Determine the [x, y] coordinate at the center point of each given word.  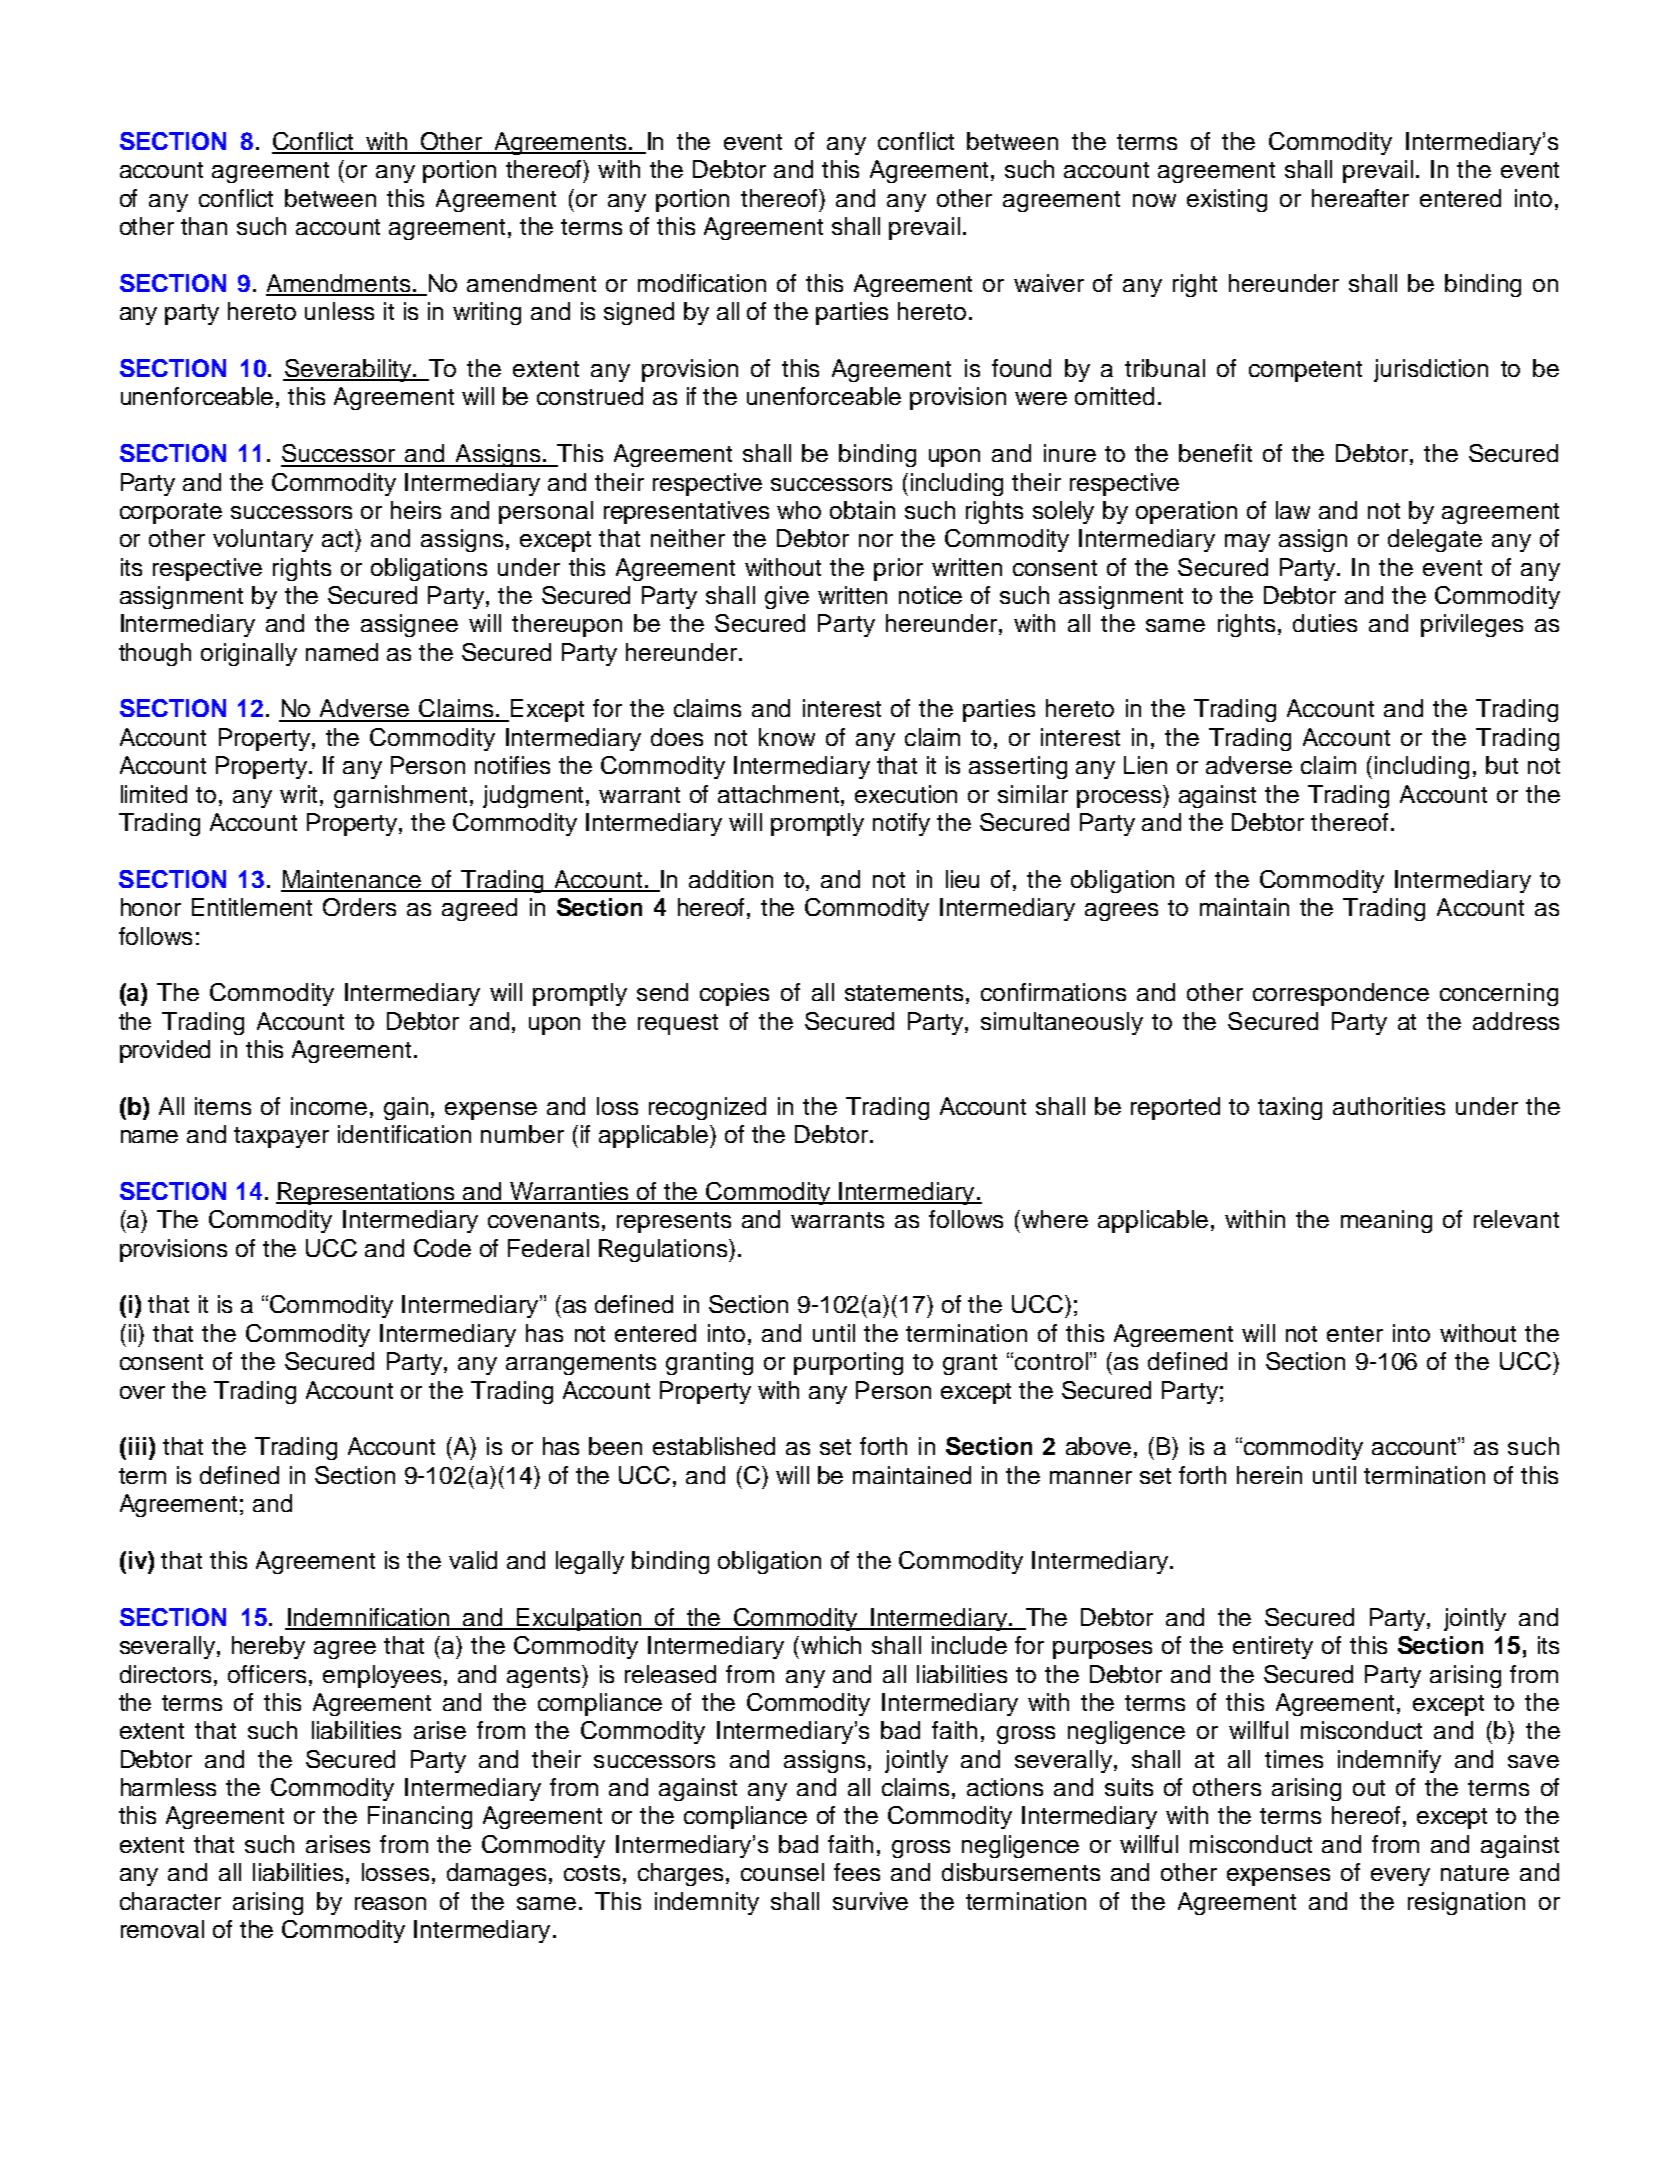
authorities [1389, 1106]
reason [390, 1903]
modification [702, 283]
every [1400, 1877]
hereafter [1360, 198]
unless [339, 311]
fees [857, 1872]
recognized [707, 1108]
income [329, 1106]
